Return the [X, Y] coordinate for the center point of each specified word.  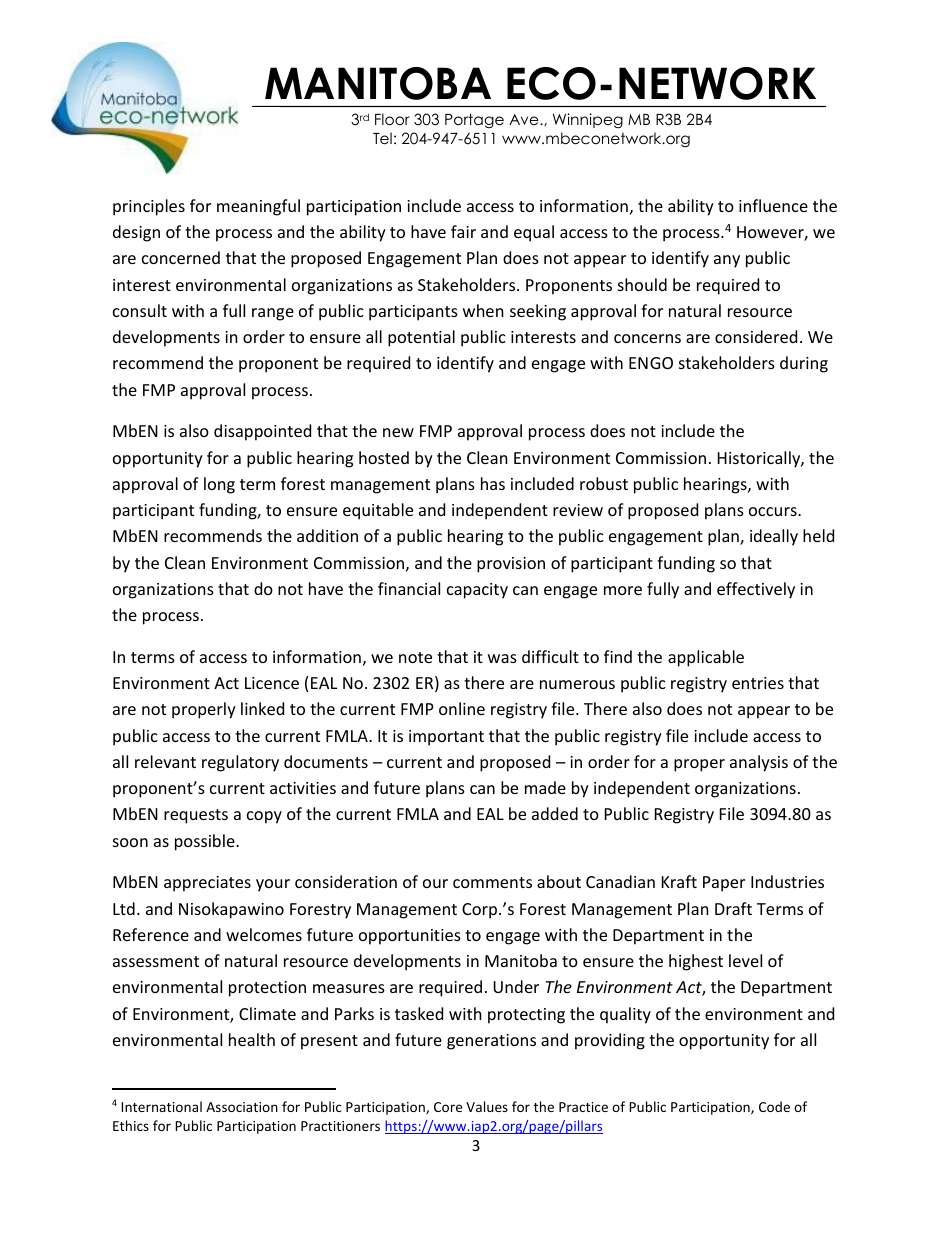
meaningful [258, 207]
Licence [272, 683]
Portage [474, 120]
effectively [756, 590]
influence [773, 205]
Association [242, 1107]
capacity [477, 591]
